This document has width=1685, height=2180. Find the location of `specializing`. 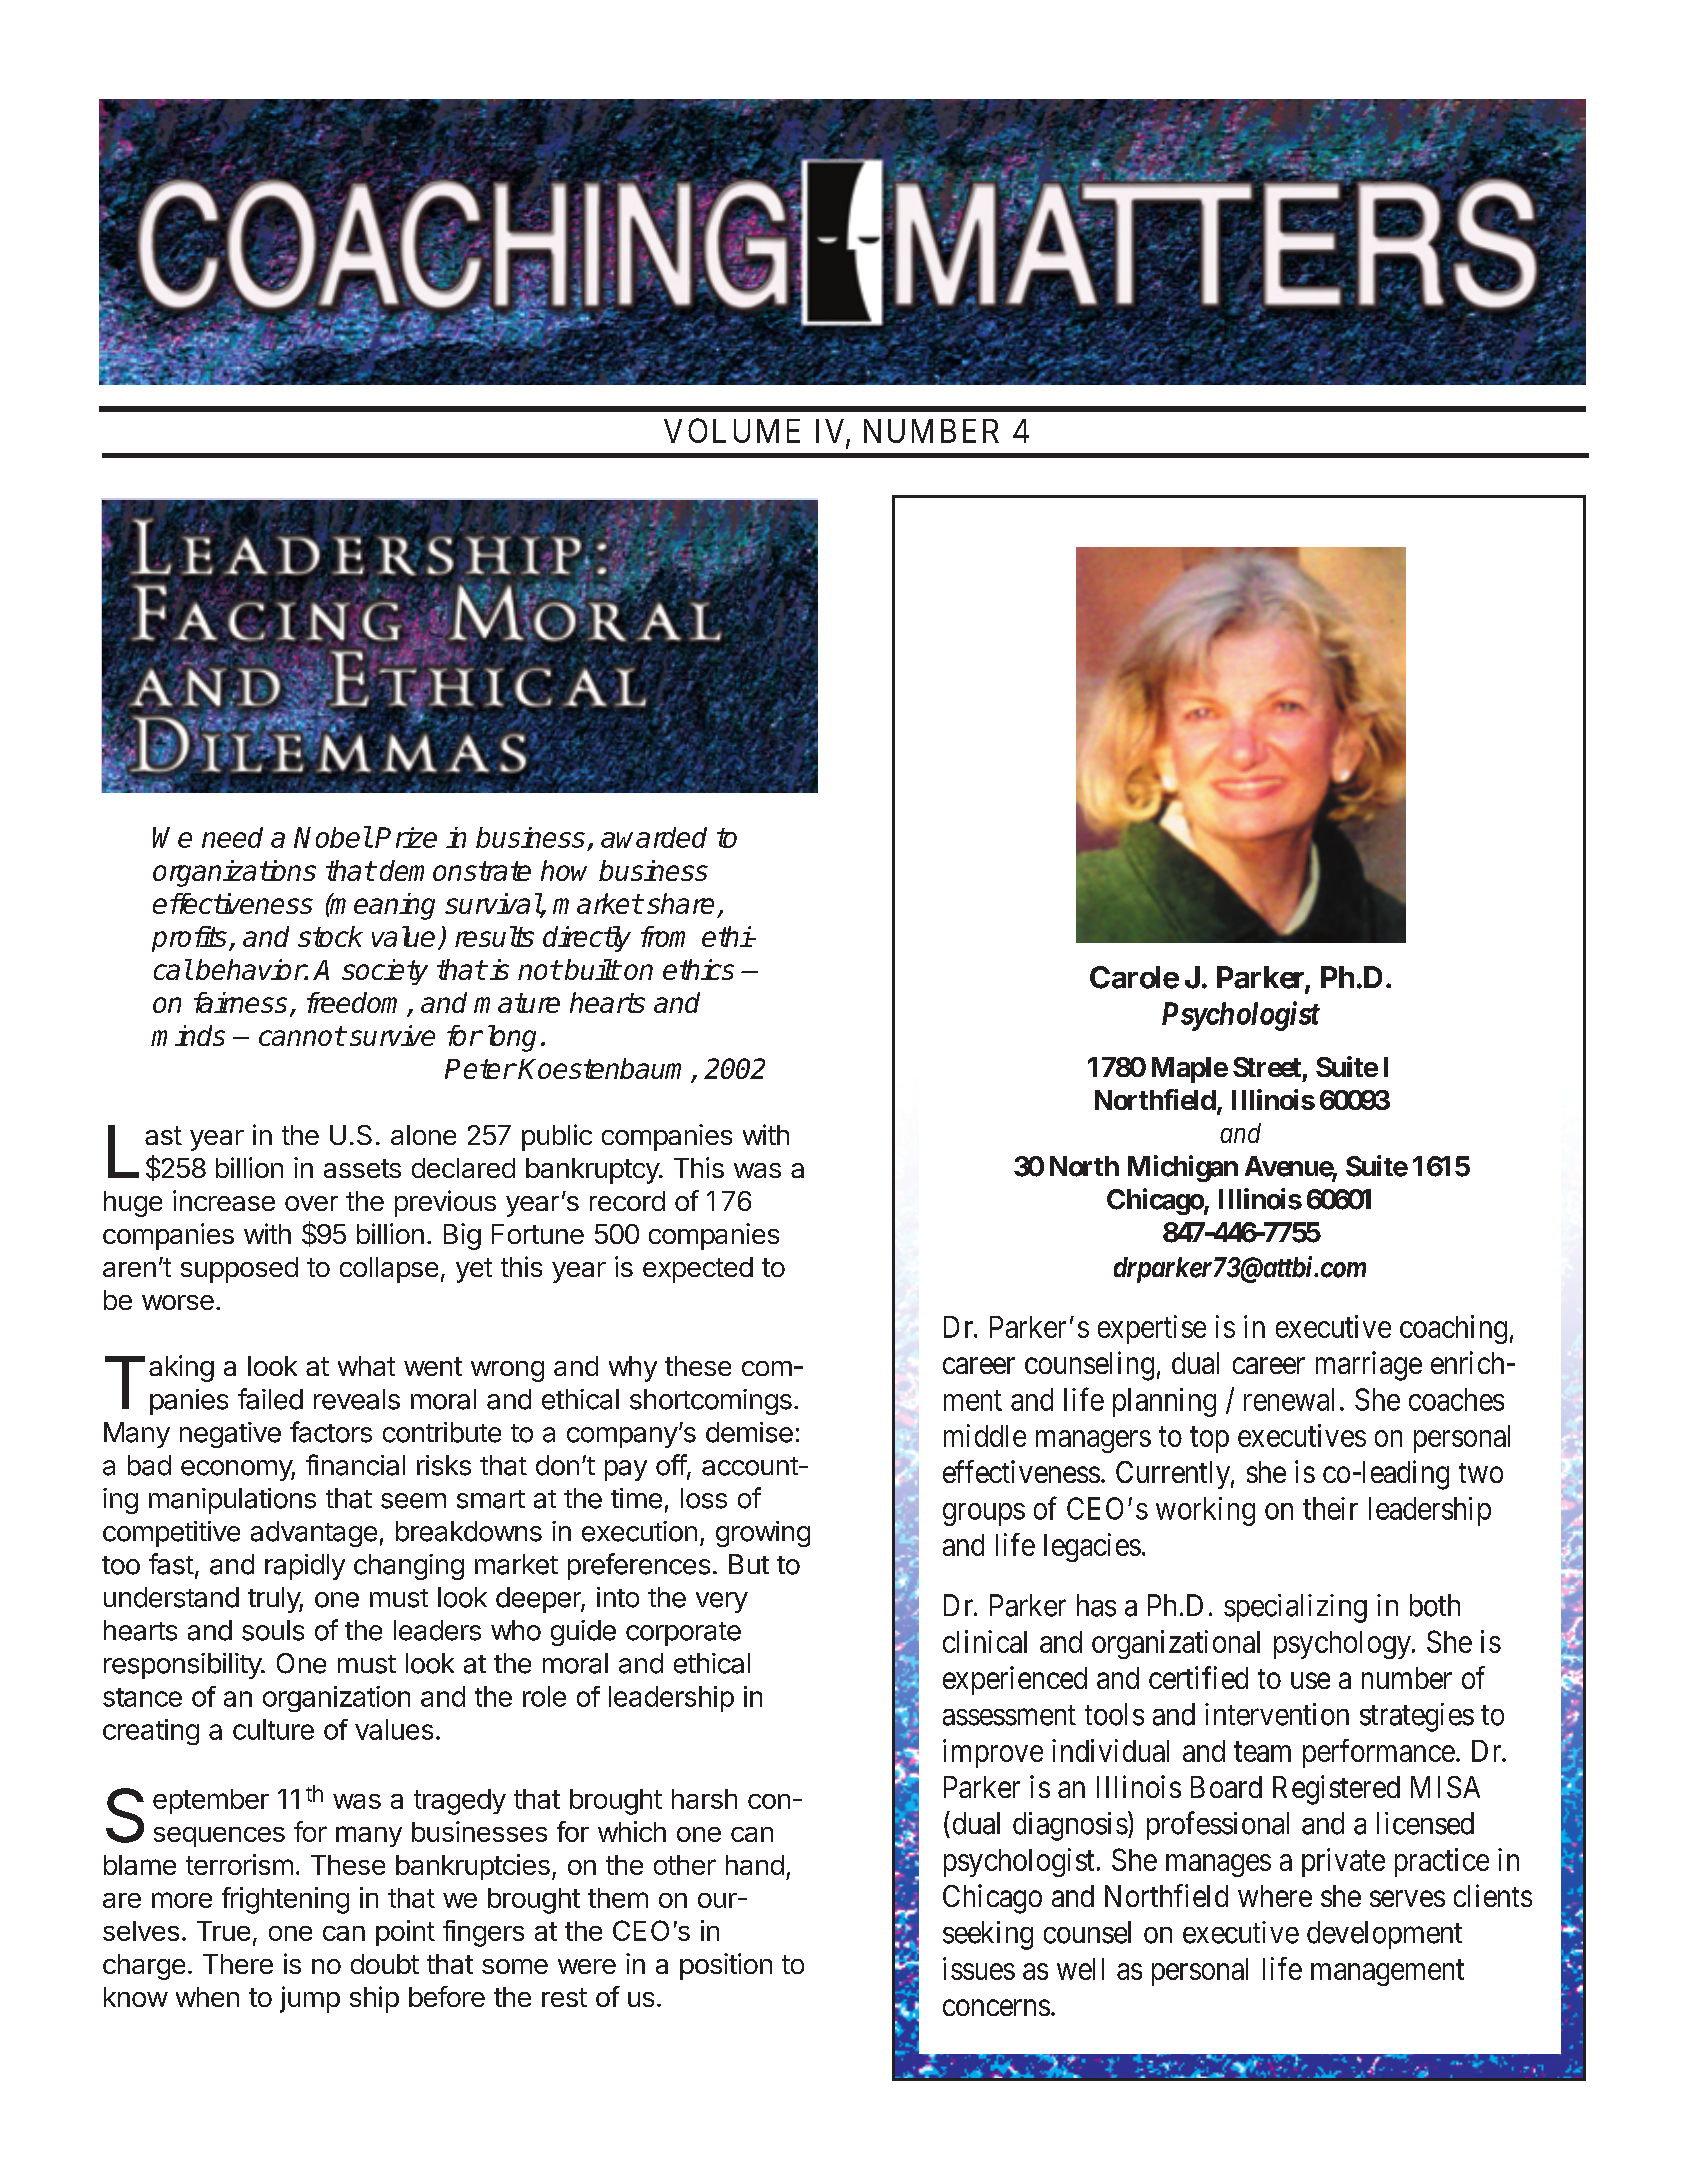

specializing is located at coordinates (1295, 1608).
